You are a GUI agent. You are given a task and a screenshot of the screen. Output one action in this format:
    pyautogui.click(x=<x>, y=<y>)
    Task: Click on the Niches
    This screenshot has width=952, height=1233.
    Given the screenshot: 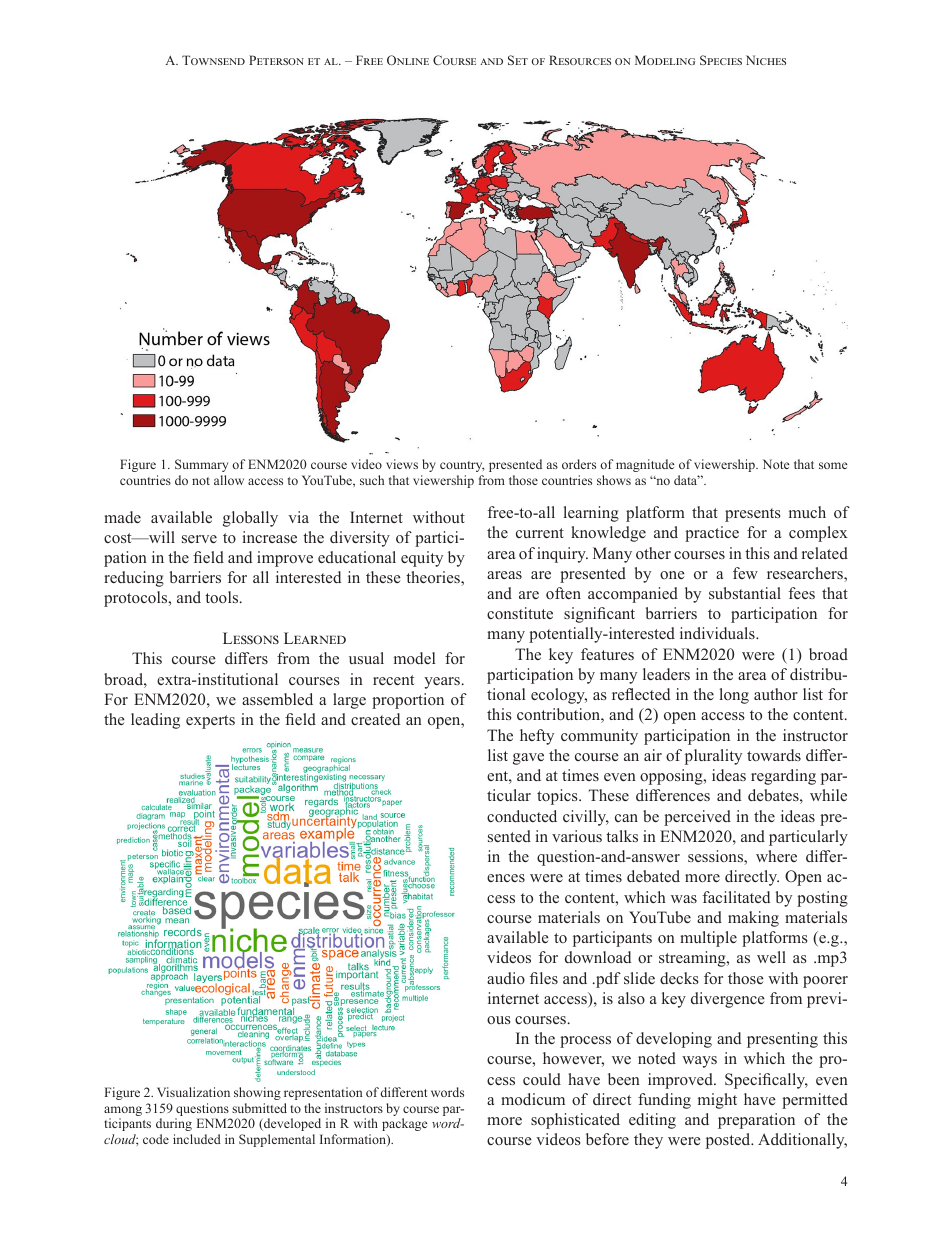 What is the action you would take?
    pyautogui.click(x=766, y=60)
